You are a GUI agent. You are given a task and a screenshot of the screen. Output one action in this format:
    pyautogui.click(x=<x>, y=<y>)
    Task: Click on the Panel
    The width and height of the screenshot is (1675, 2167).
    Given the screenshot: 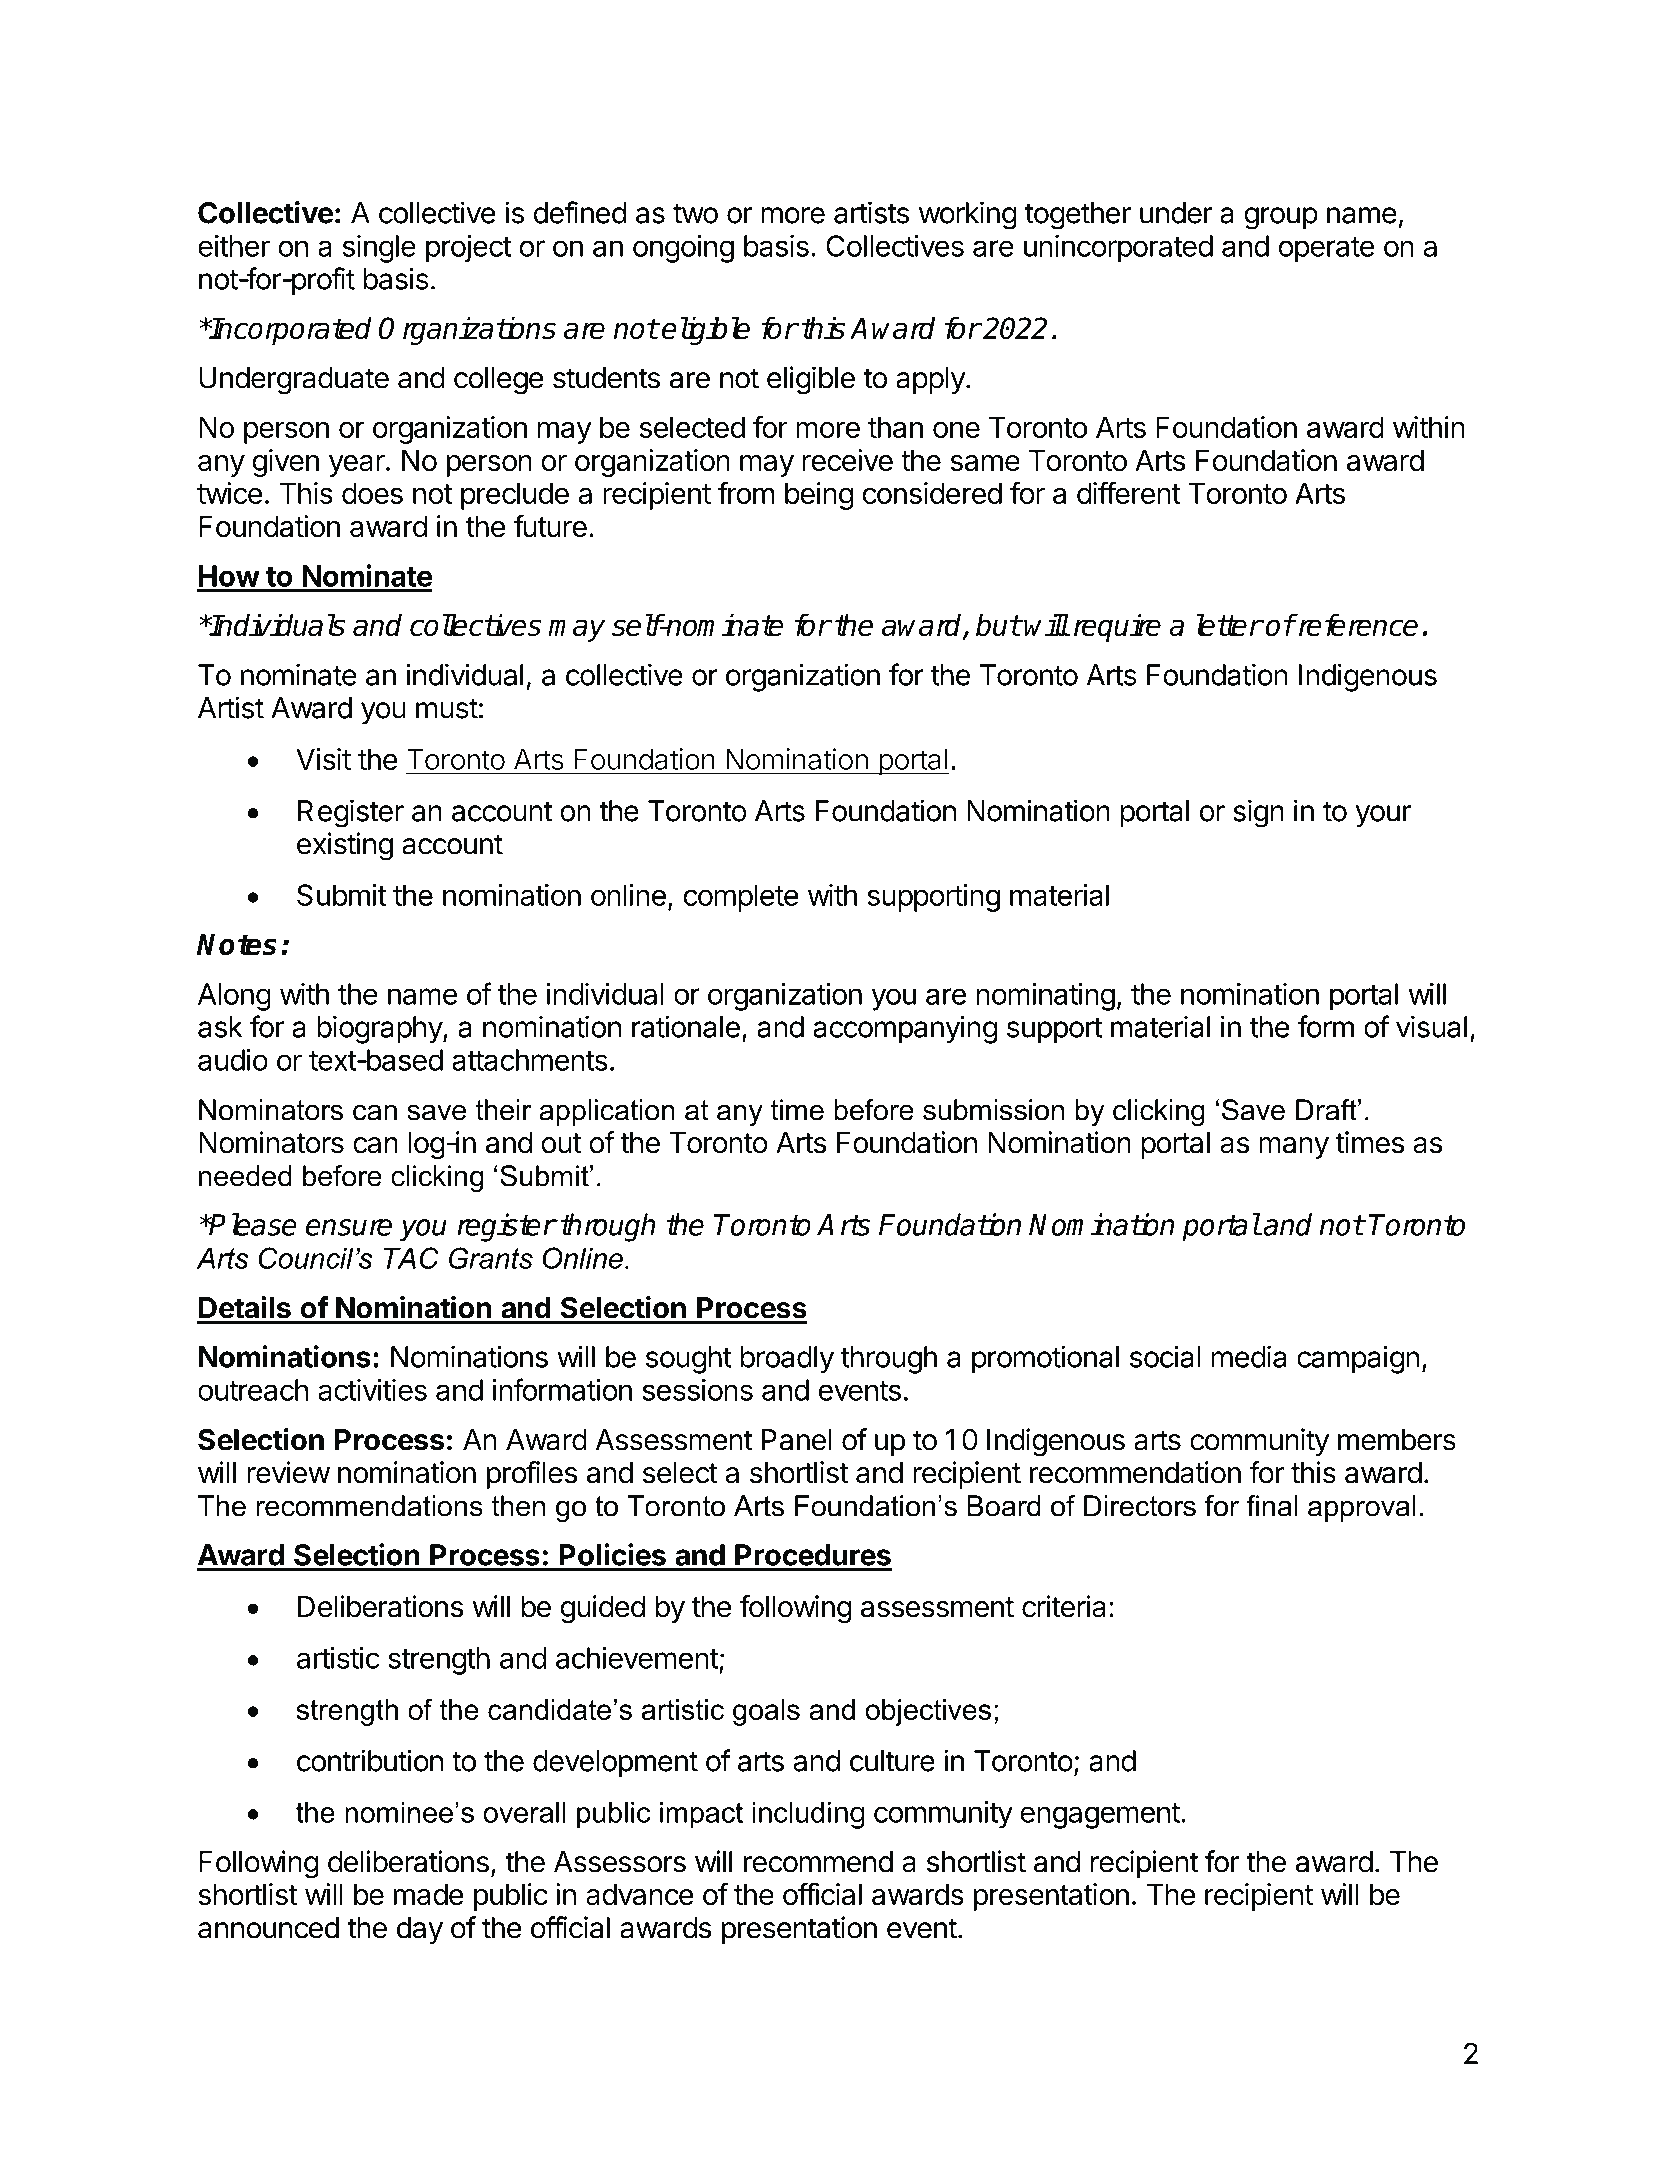 What is the action you would take?
    pyautogui.click(x=797, y=1440)
